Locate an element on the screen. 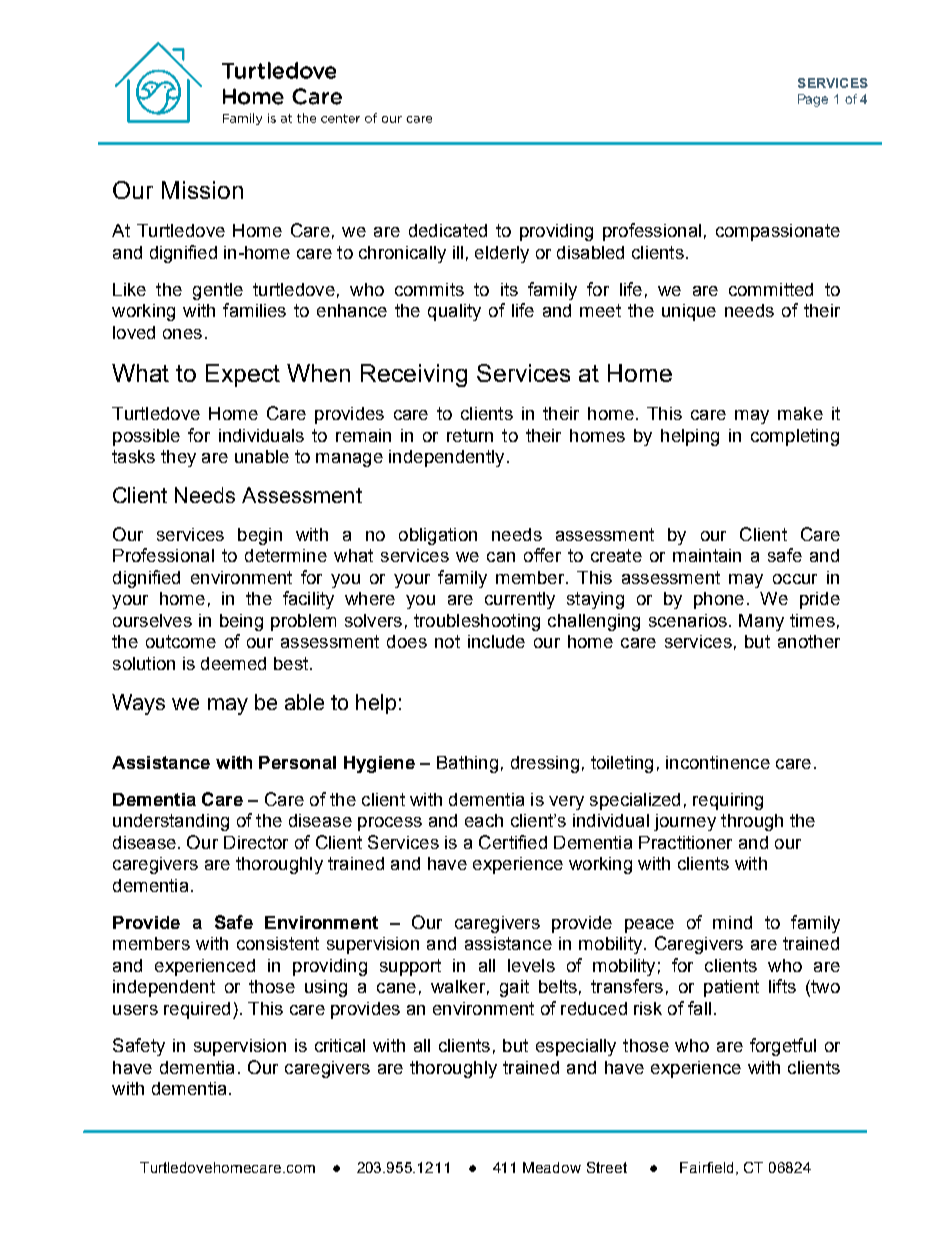  being is located at coordinates (241, 622).
